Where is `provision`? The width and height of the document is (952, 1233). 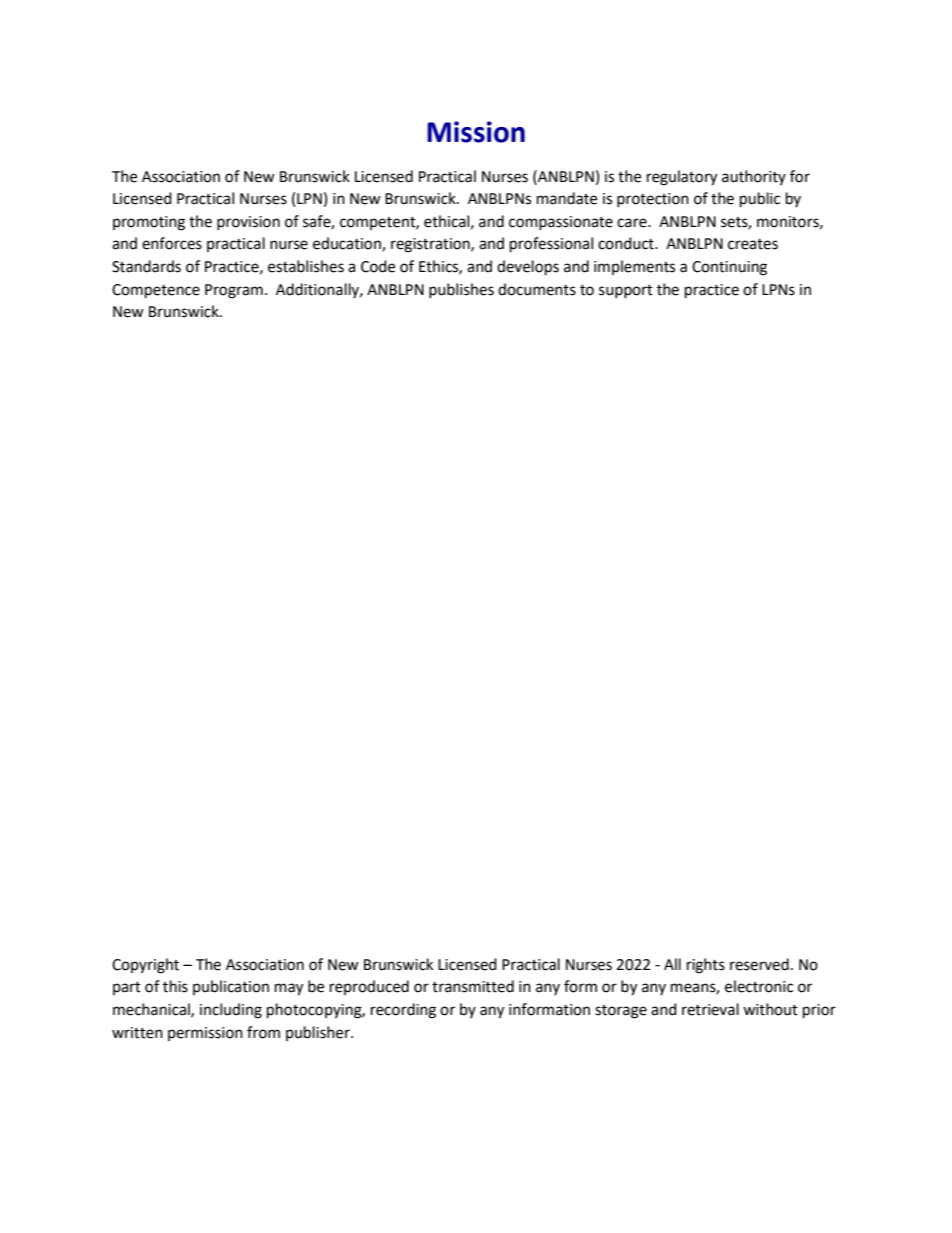 provision is located at coordinates (248, 223).
